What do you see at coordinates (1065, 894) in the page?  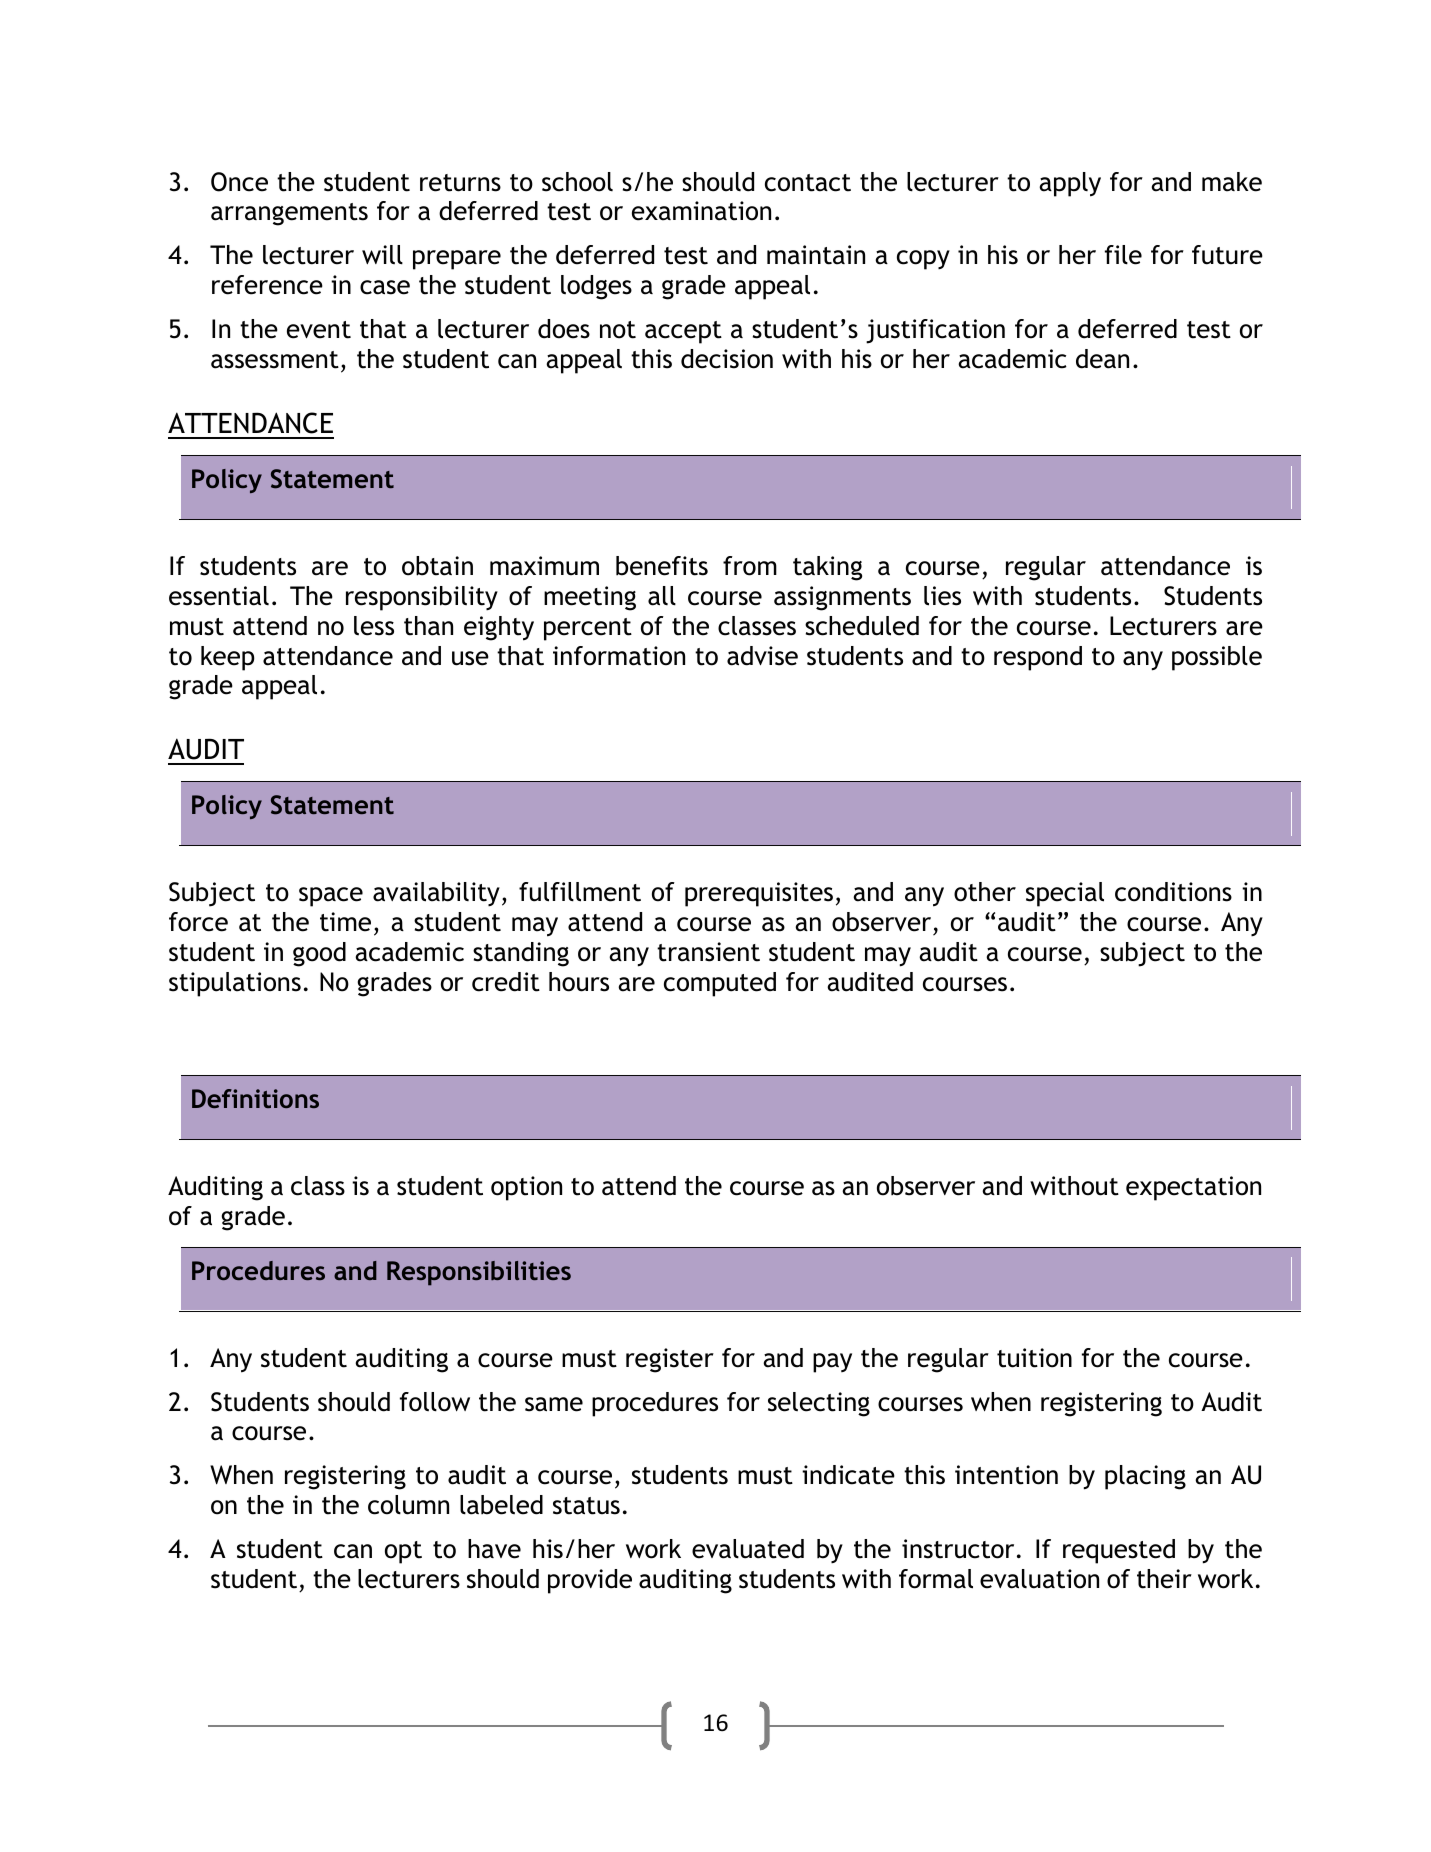 I see `special` at bounding box center [1065, 894].
